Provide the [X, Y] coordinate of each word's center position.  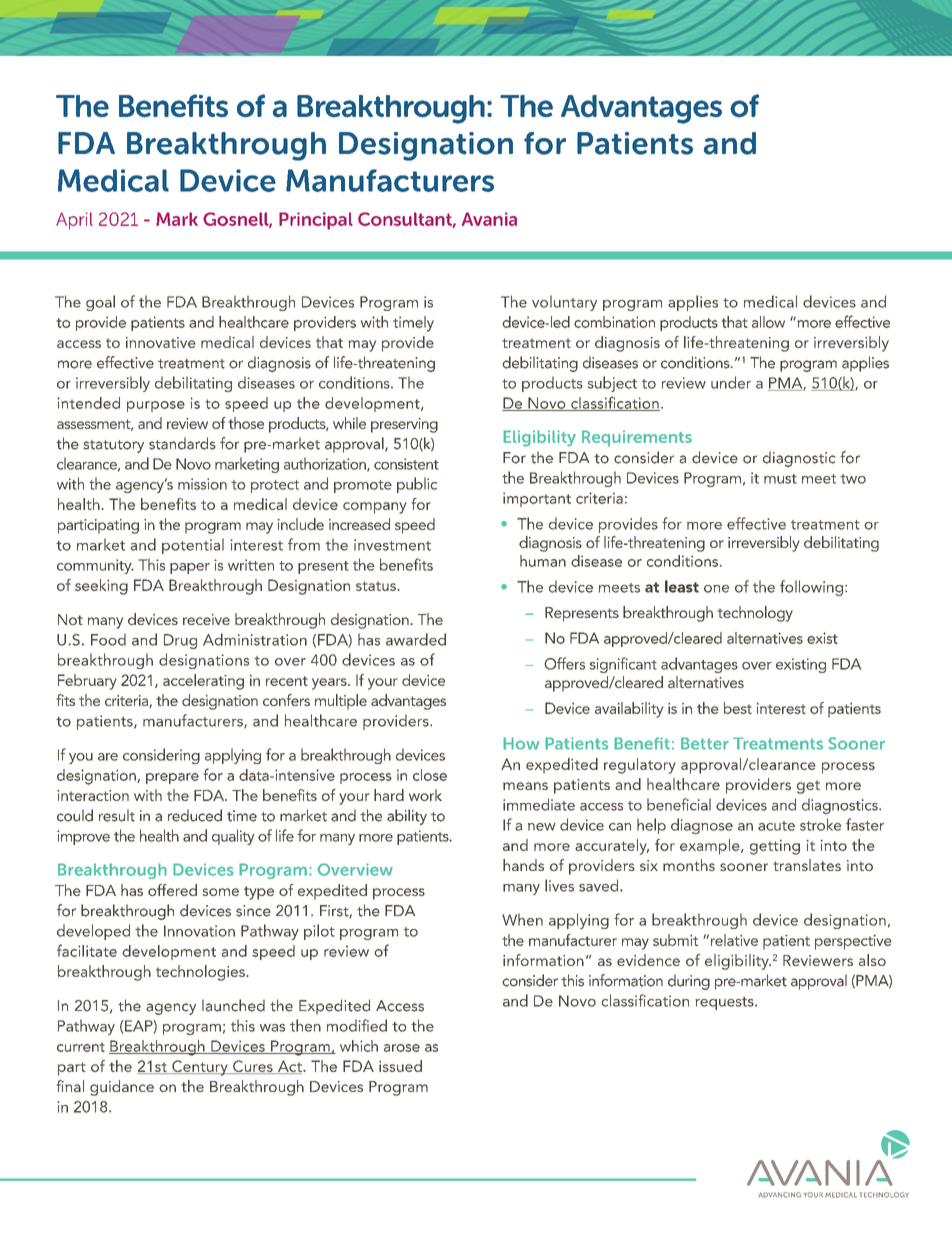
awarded [416, 639]
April [74, 221]
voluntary [564, 303]
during [689, 982]
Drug [180, 641]
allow [768, 322]
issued [400, 1066]
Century [200, 1068]
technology [755, 614]
